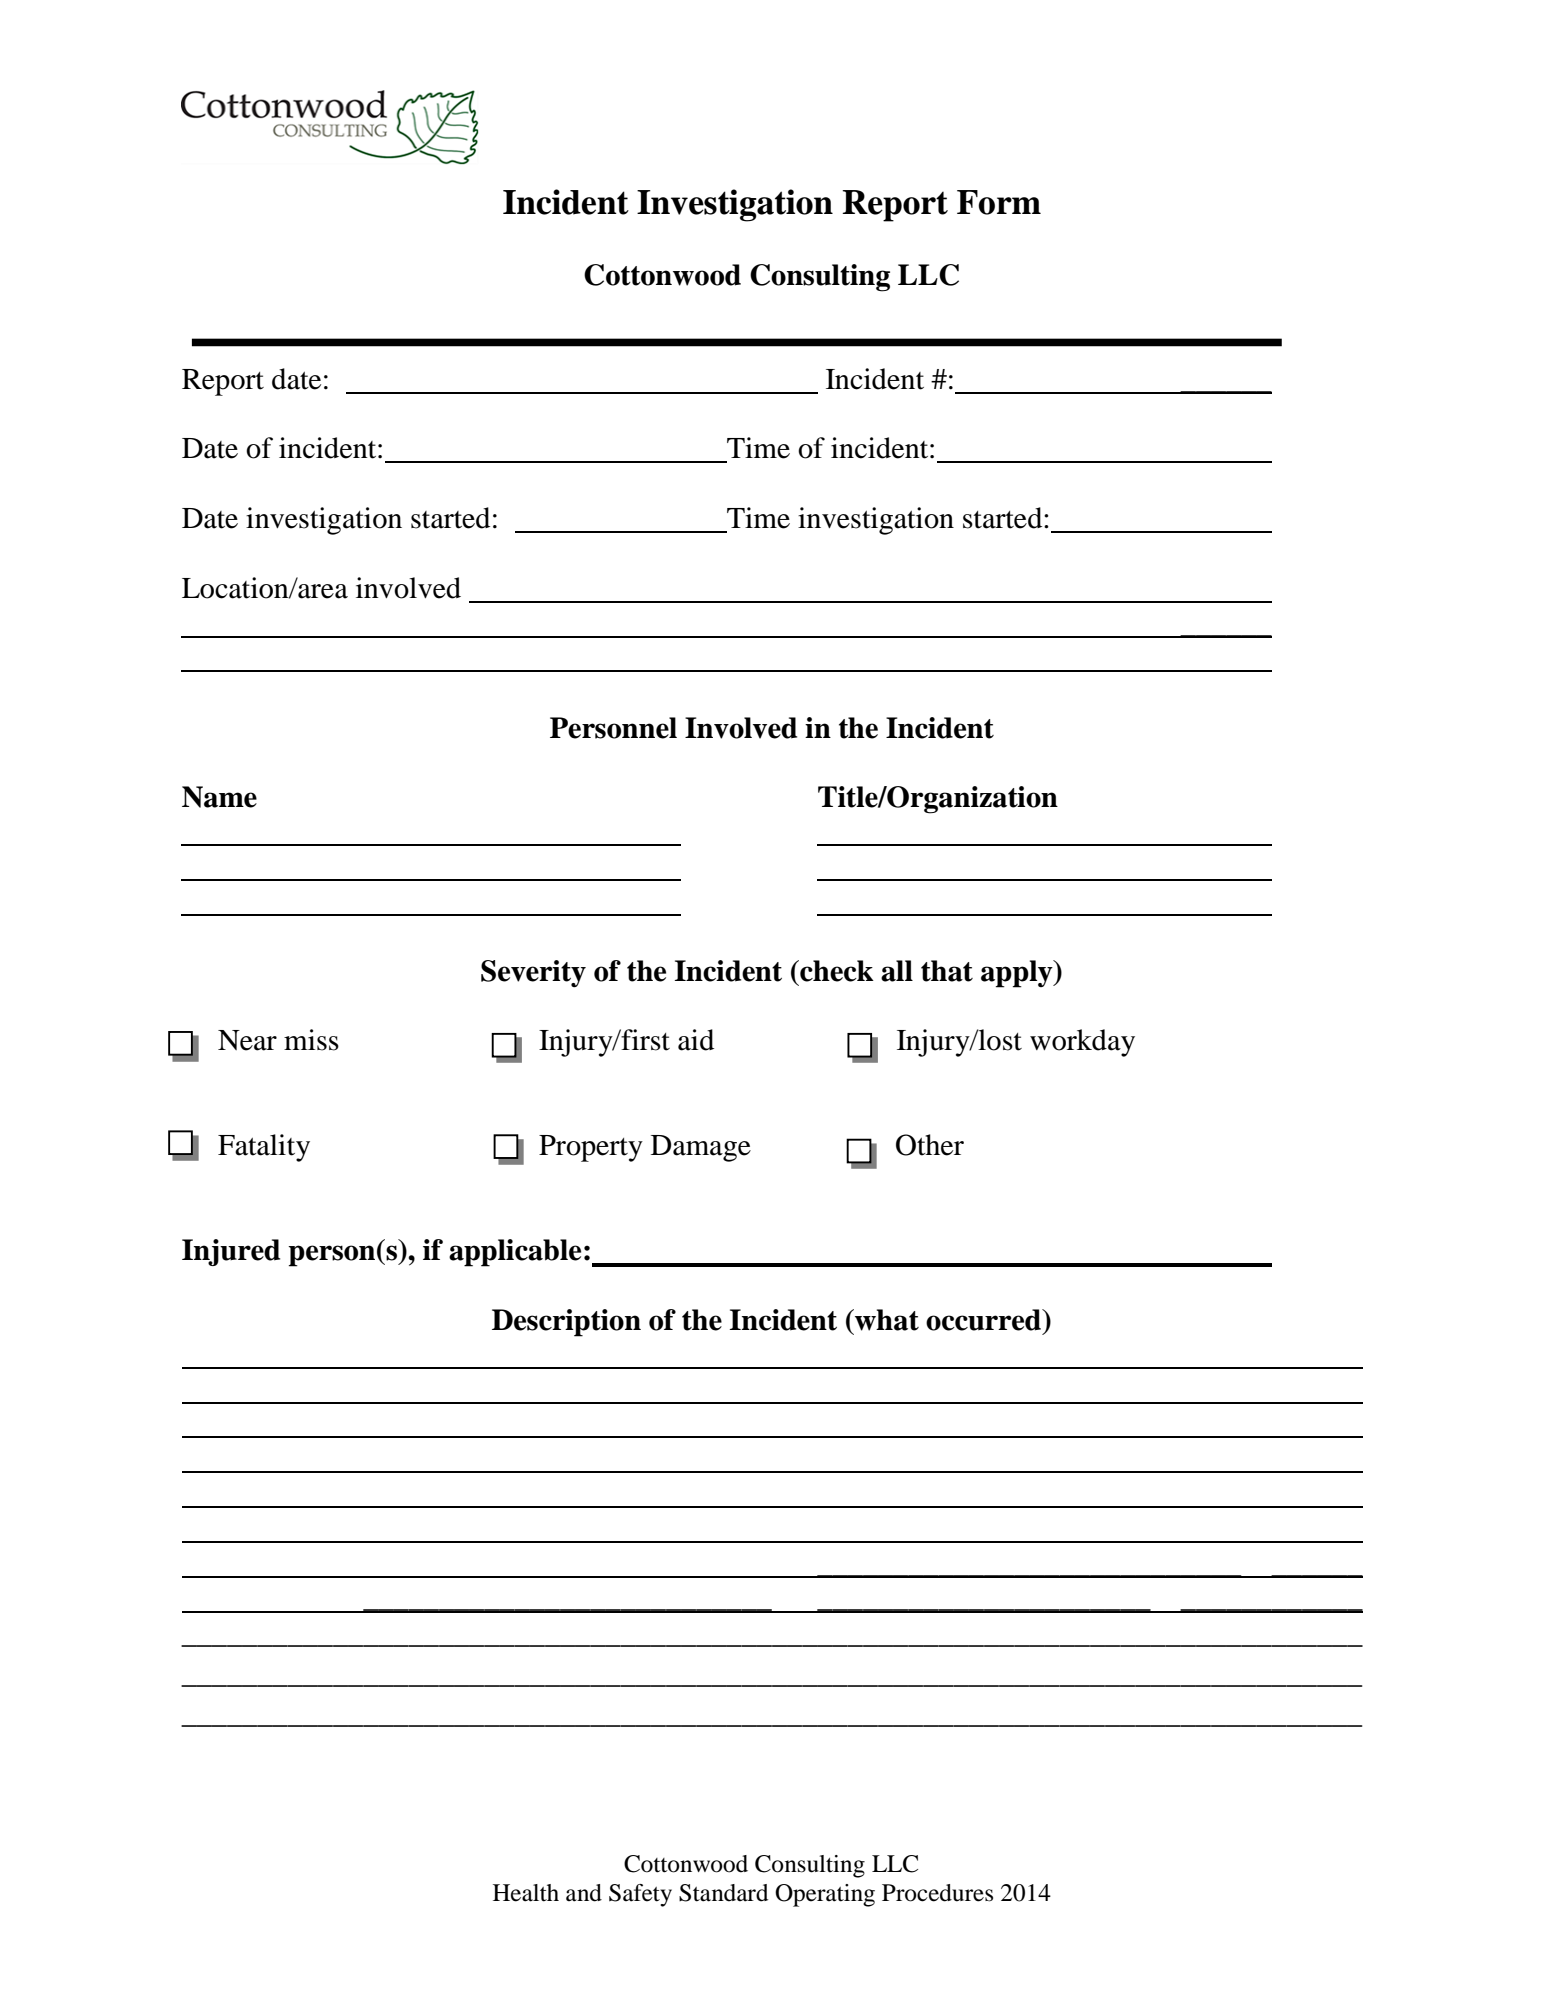  What do you see at coordinates (836, 971) in the document?
I see `check` at bounding box center [836, 971].
